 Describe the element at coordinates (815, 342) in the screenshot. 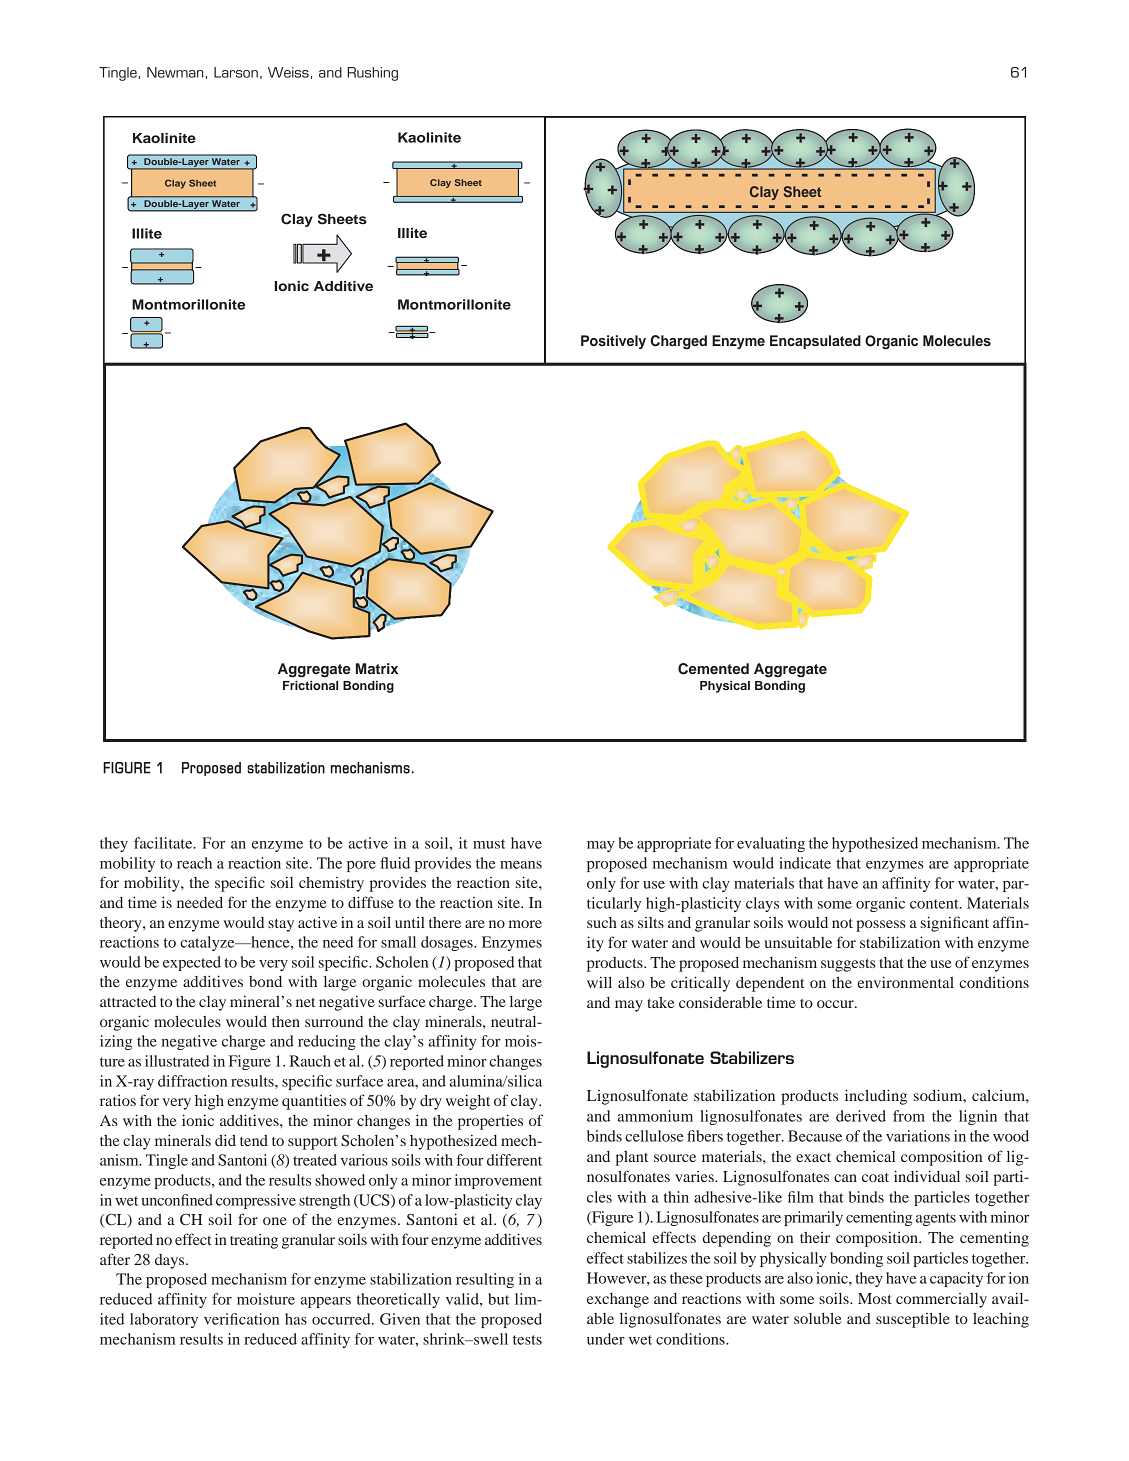

I see `Encapsulated` at that location.
